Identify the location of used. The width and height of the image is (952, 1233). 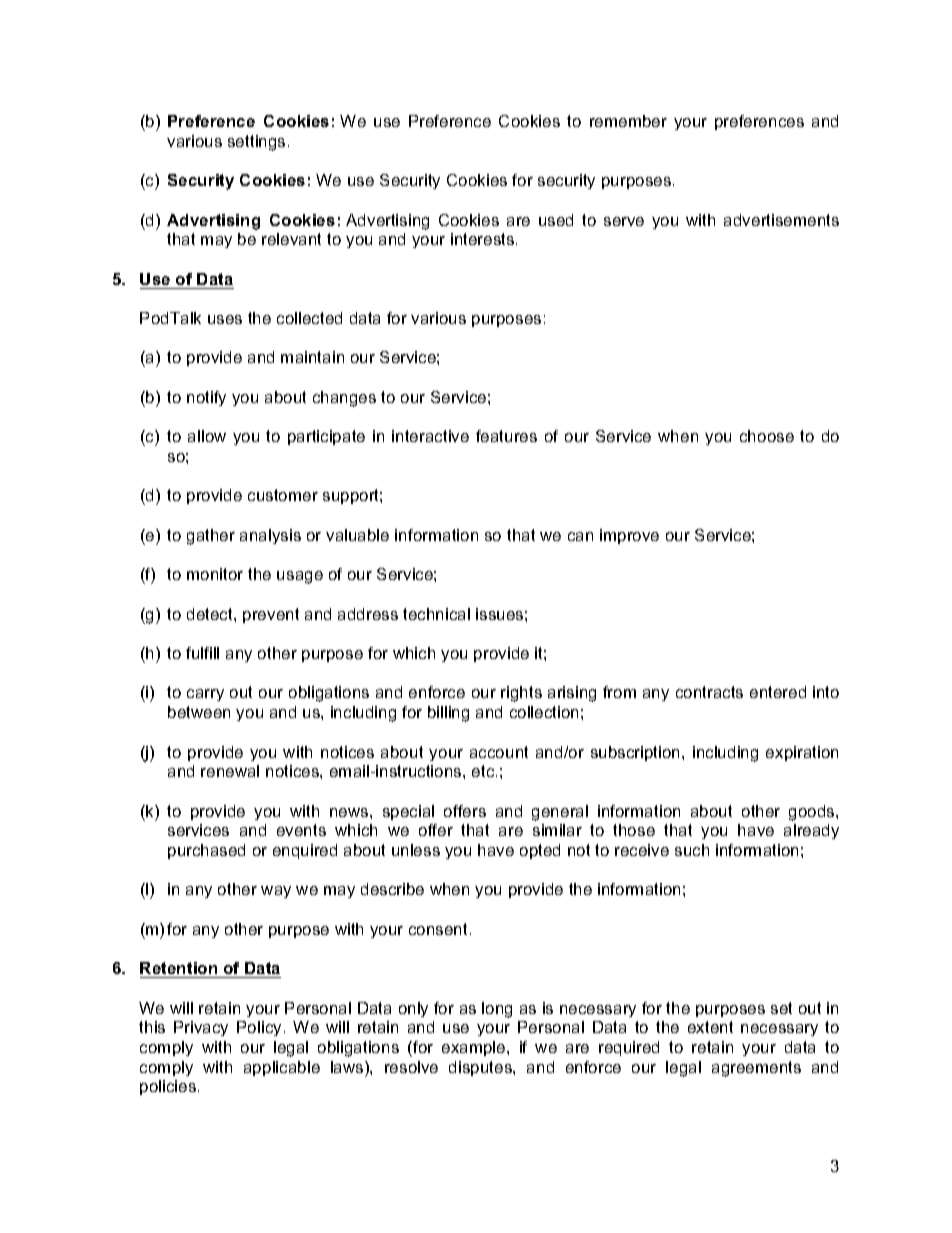
(556, 220).
